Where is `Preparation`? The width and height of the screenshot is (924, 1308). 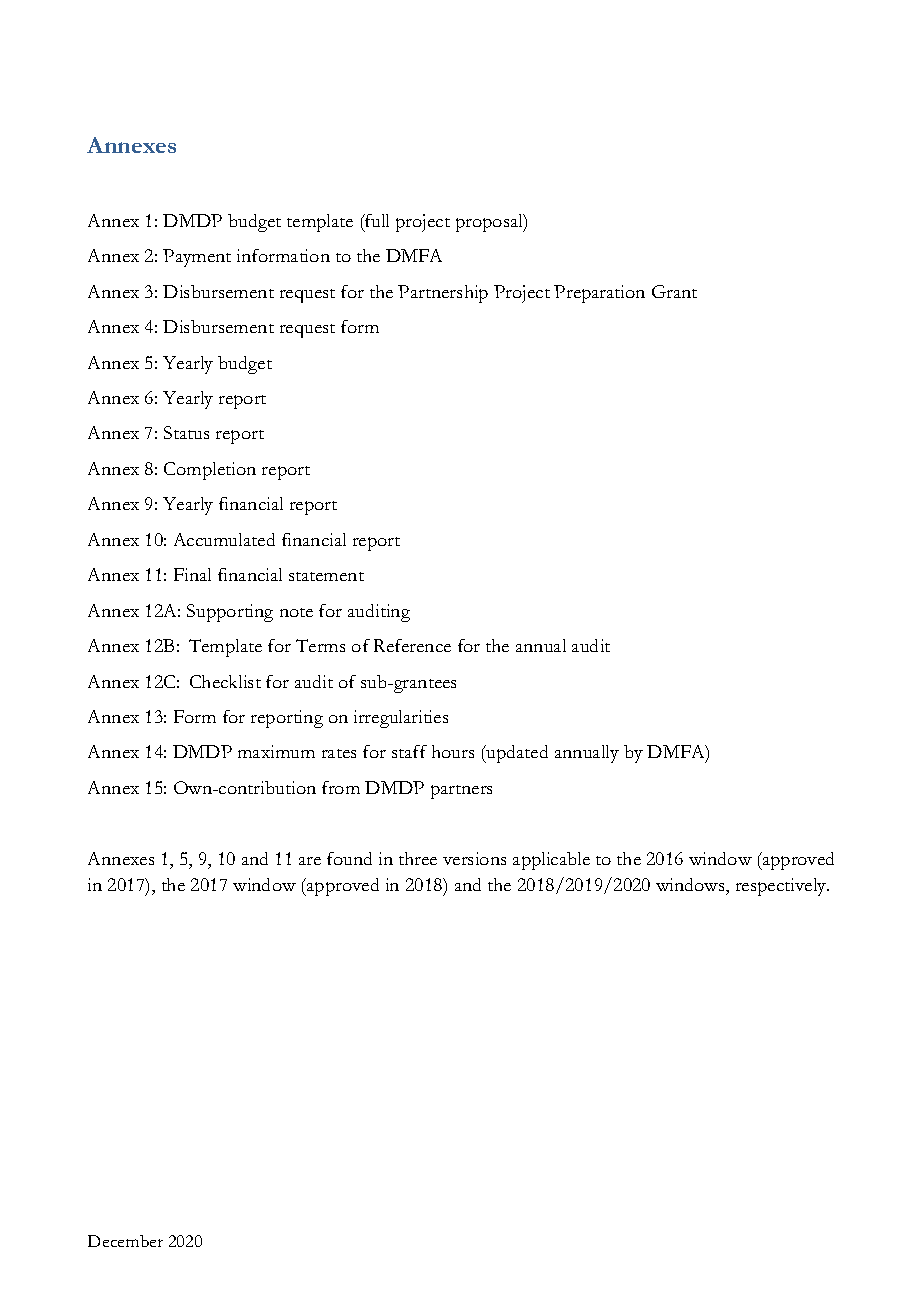
Preparation is located at coordinates (599, 294).
